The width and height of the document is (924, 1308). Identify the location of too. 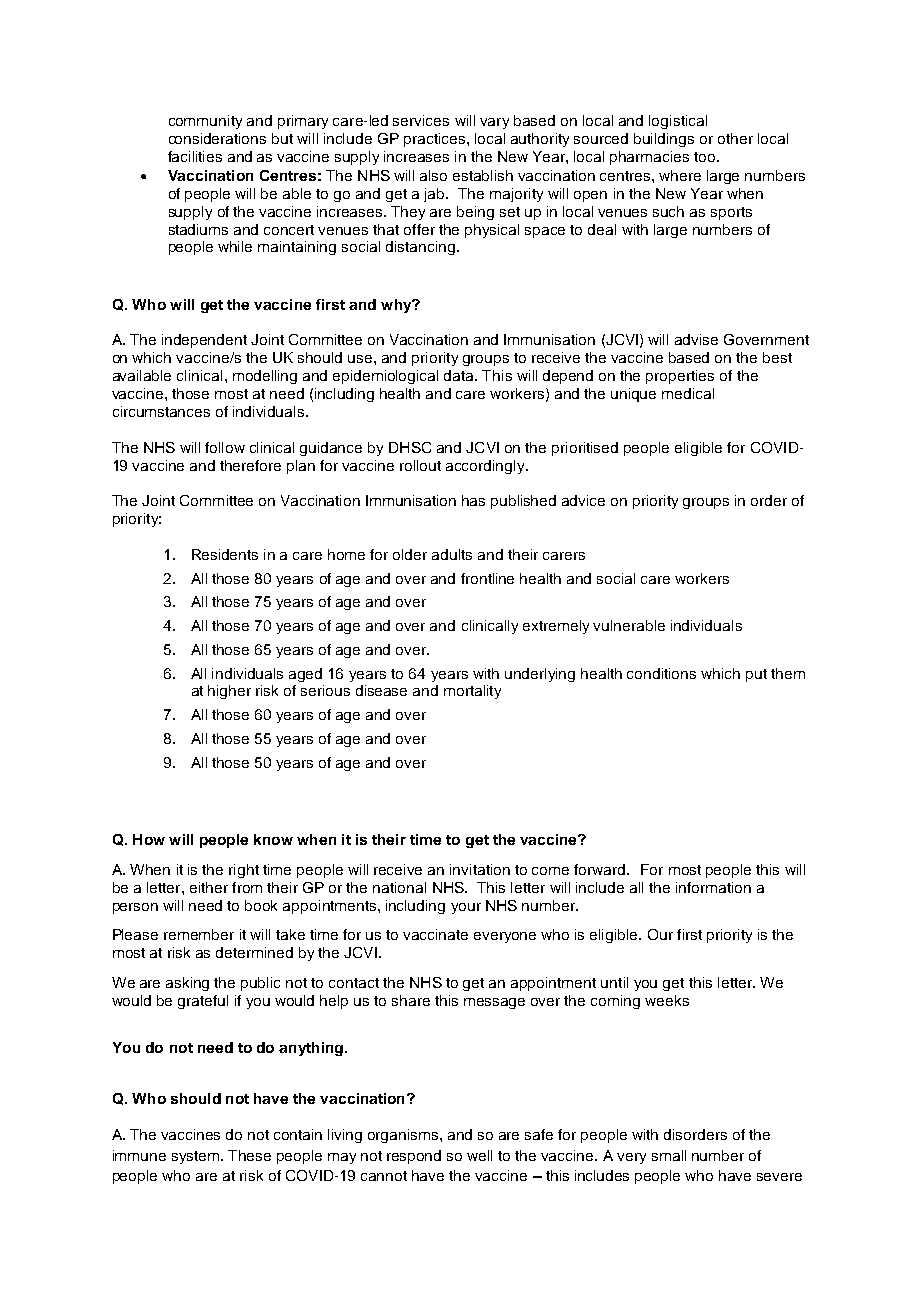
(706, 157).
